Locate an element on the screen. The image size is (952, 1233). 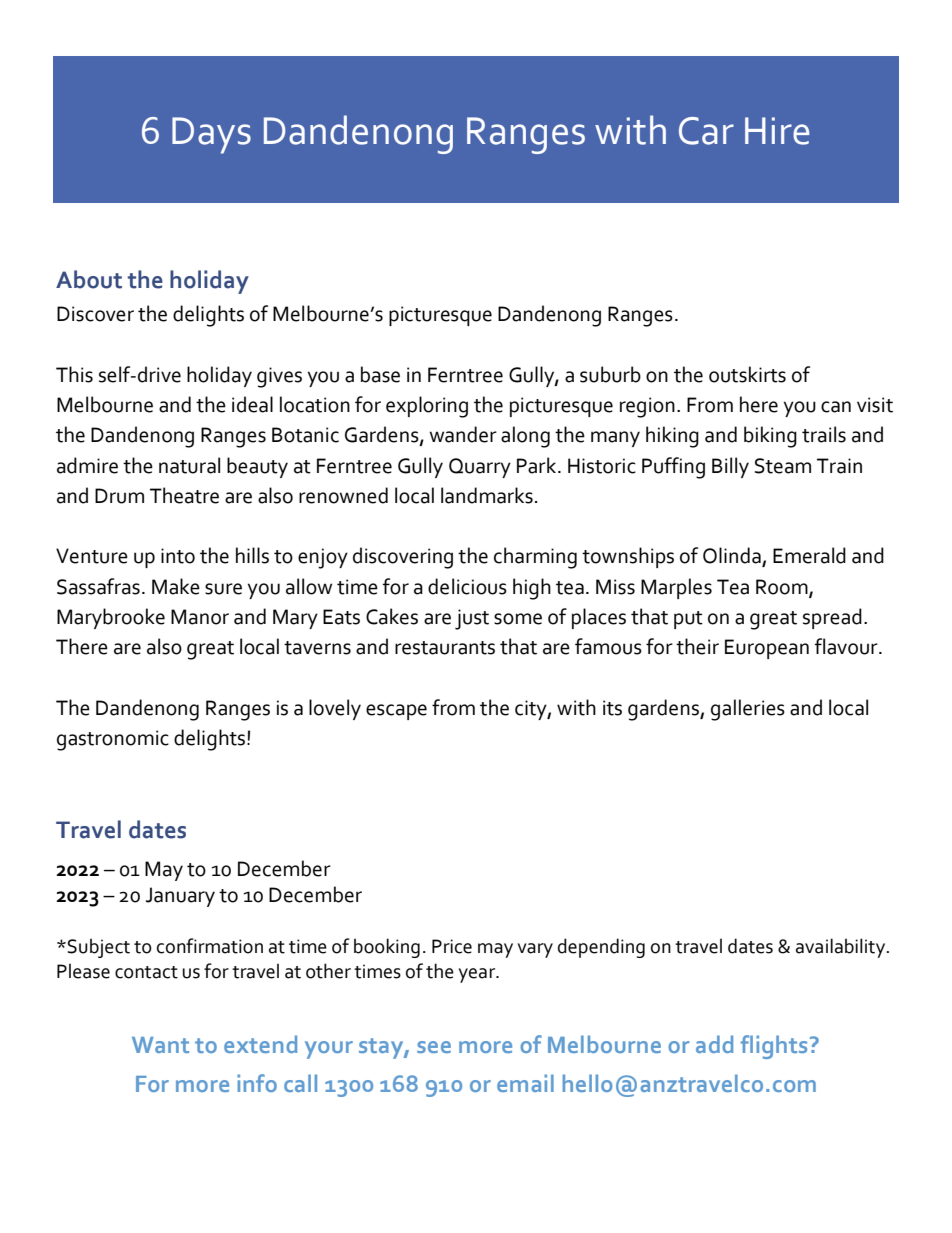
galleries is located at coordinates (748, 710).
